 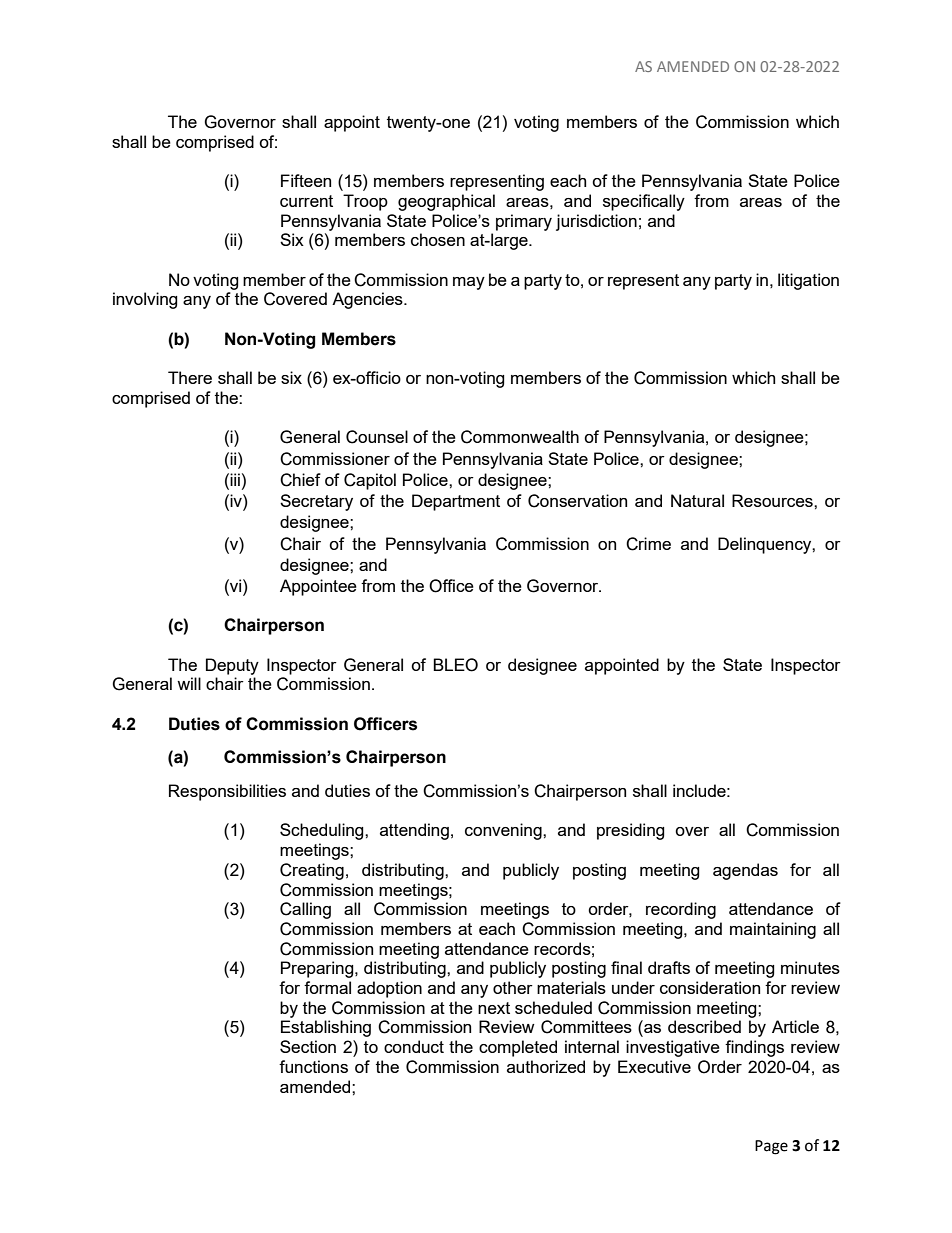 What do you see at coordinates (697, 500) in the screenshot?
I see `Natural` at bounding box center [697, 500].
